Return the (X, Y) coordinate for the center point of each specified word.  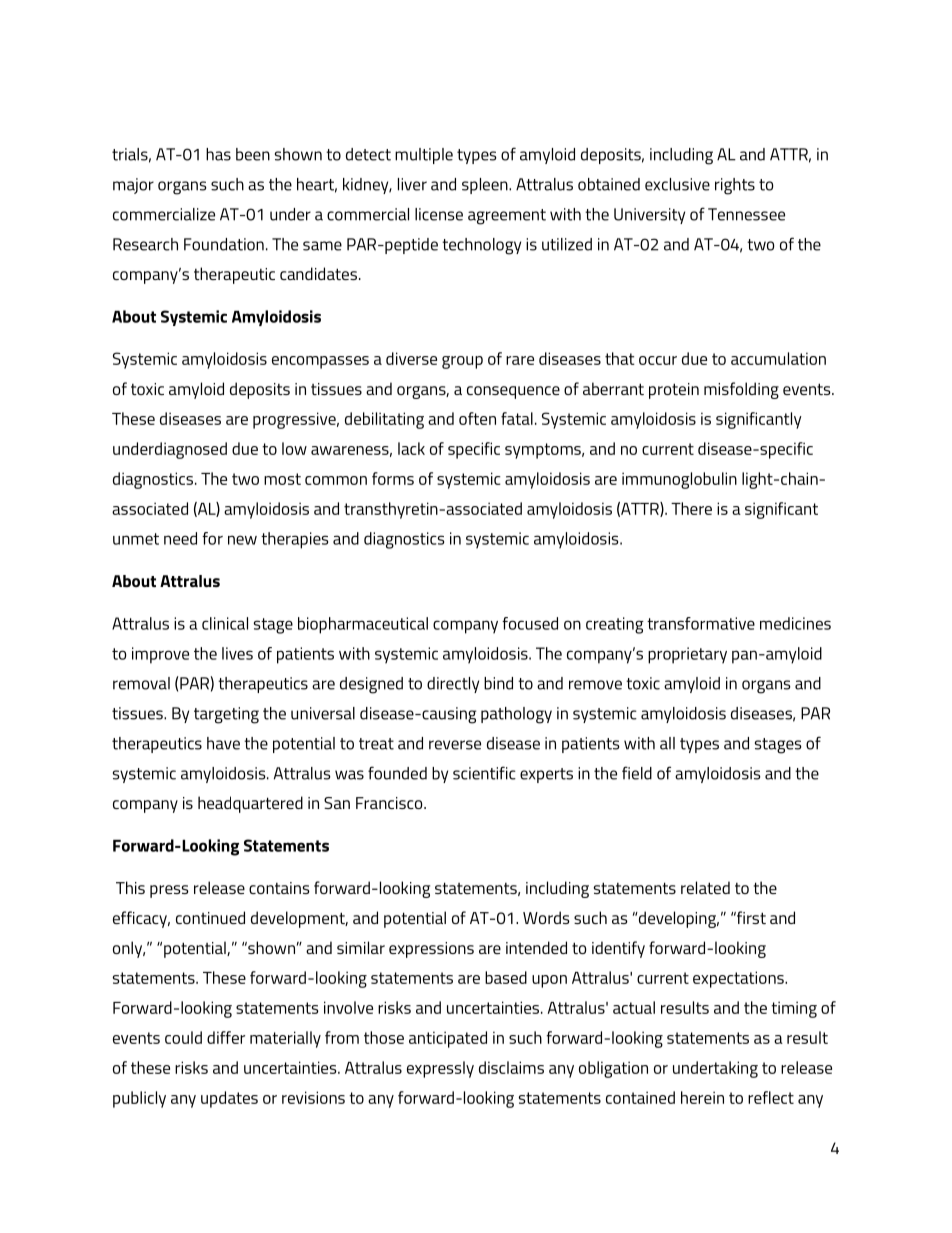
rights (735, 186)
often (477, 418)
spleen (486, 186)
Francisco (390, 803)
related (705, 887)
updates (229, 1099)
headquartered (250, 804)
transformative (701, 623)
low (294, 448)
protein (674, 391)
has (218, 154)
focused (530, 623)
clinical (225, 623)
